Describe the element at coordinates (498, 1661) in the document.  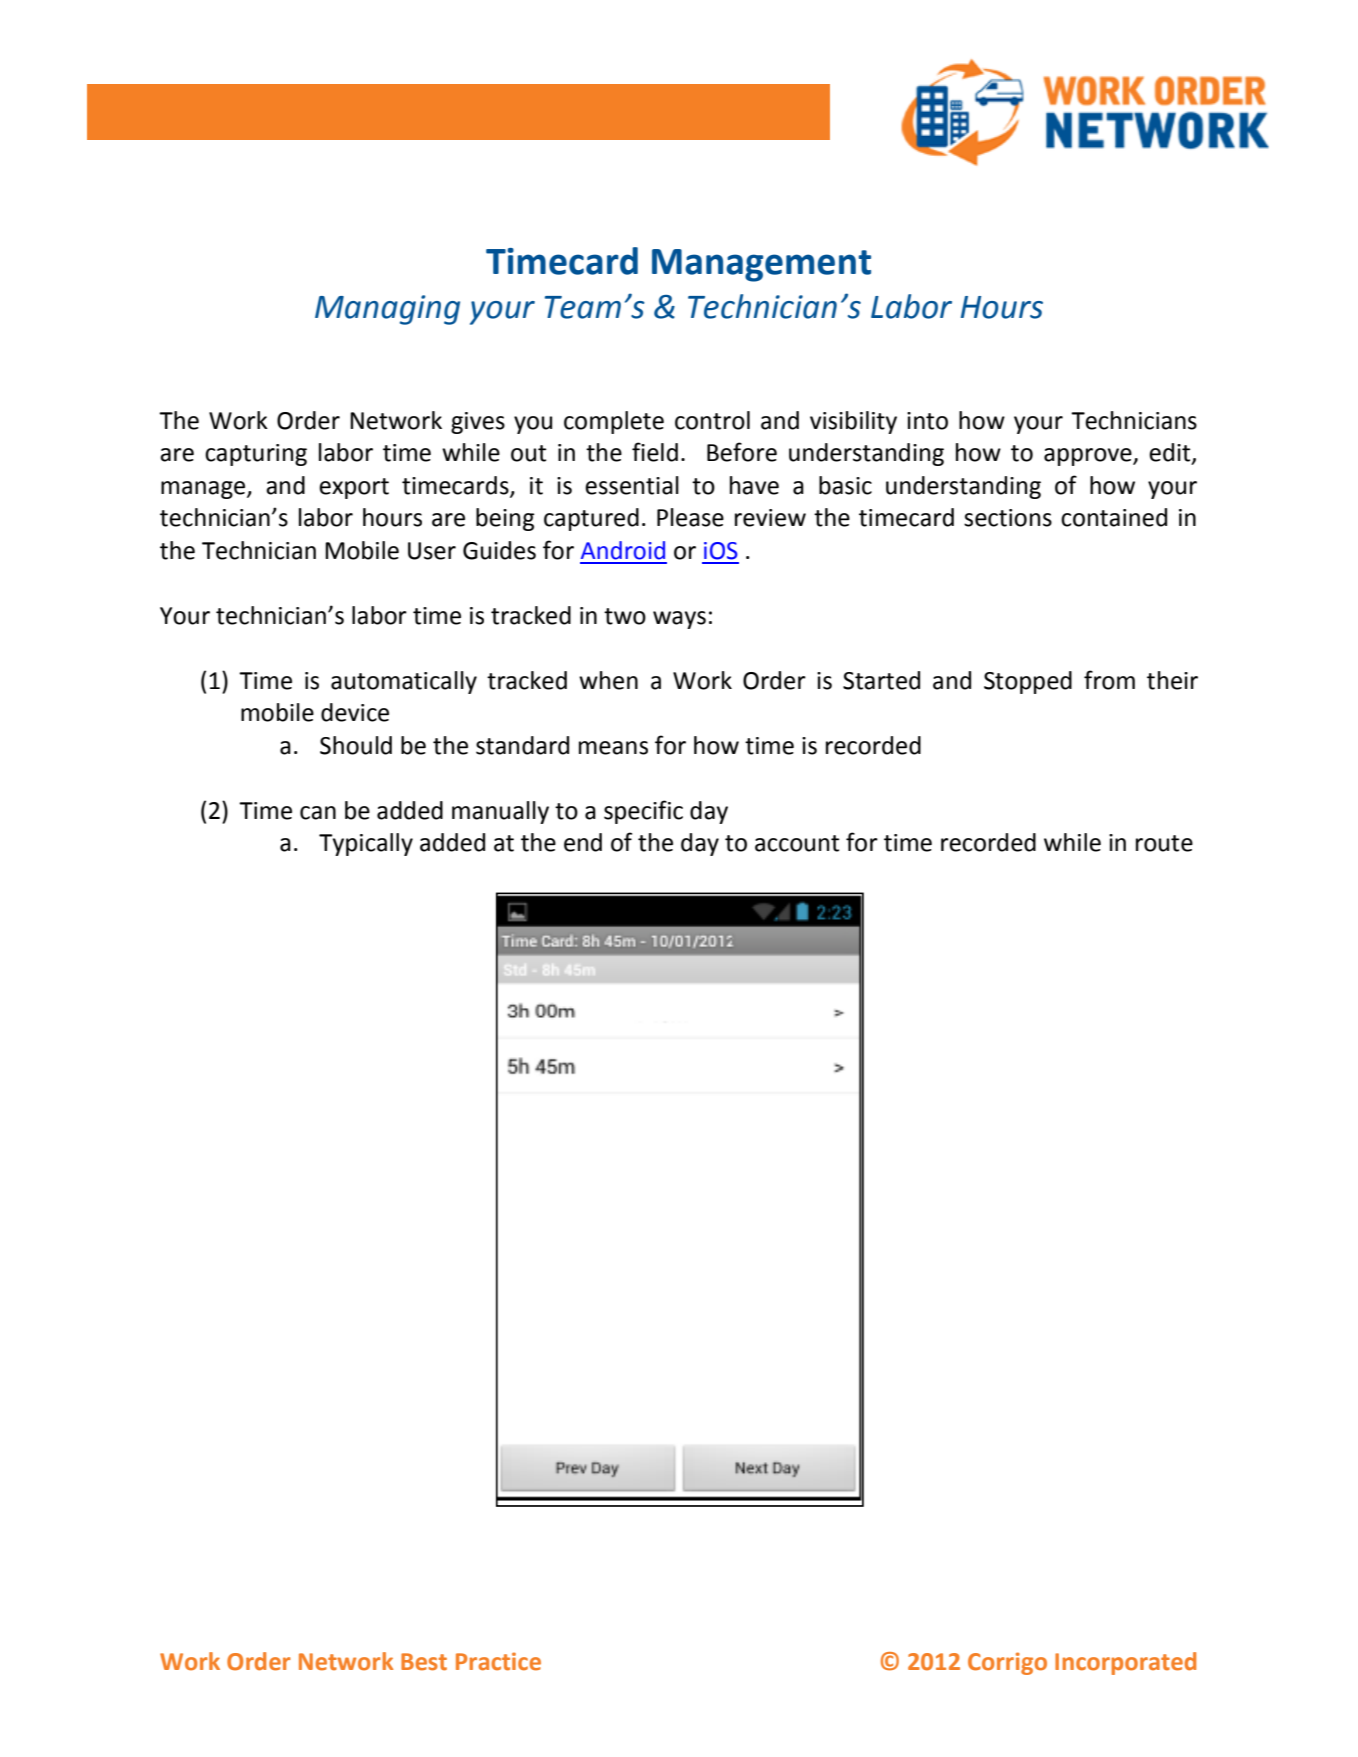
I see `Practice` at that location.
